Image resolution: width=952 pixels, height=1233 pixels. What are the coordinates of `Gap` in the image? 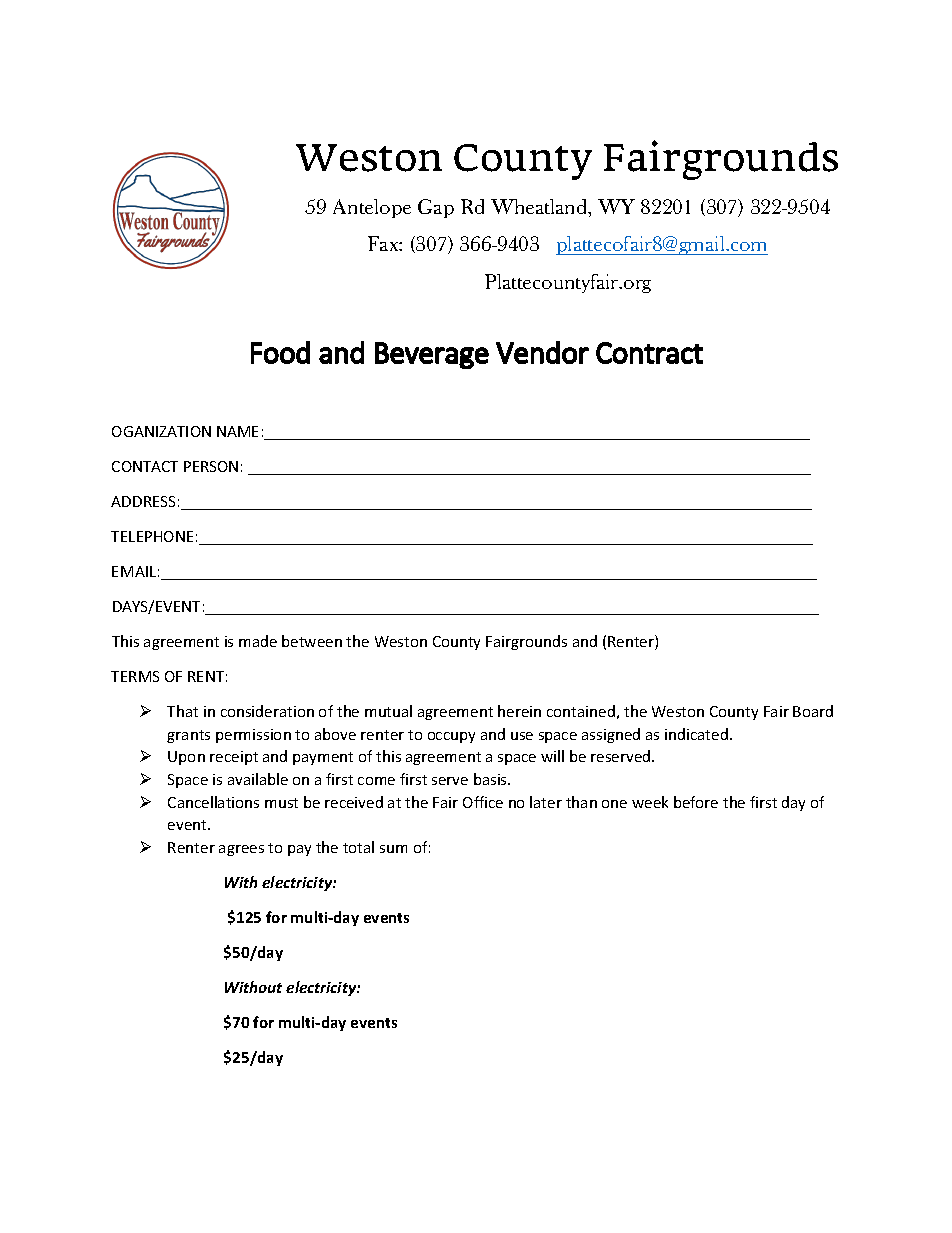 It's located at (436, 208).
